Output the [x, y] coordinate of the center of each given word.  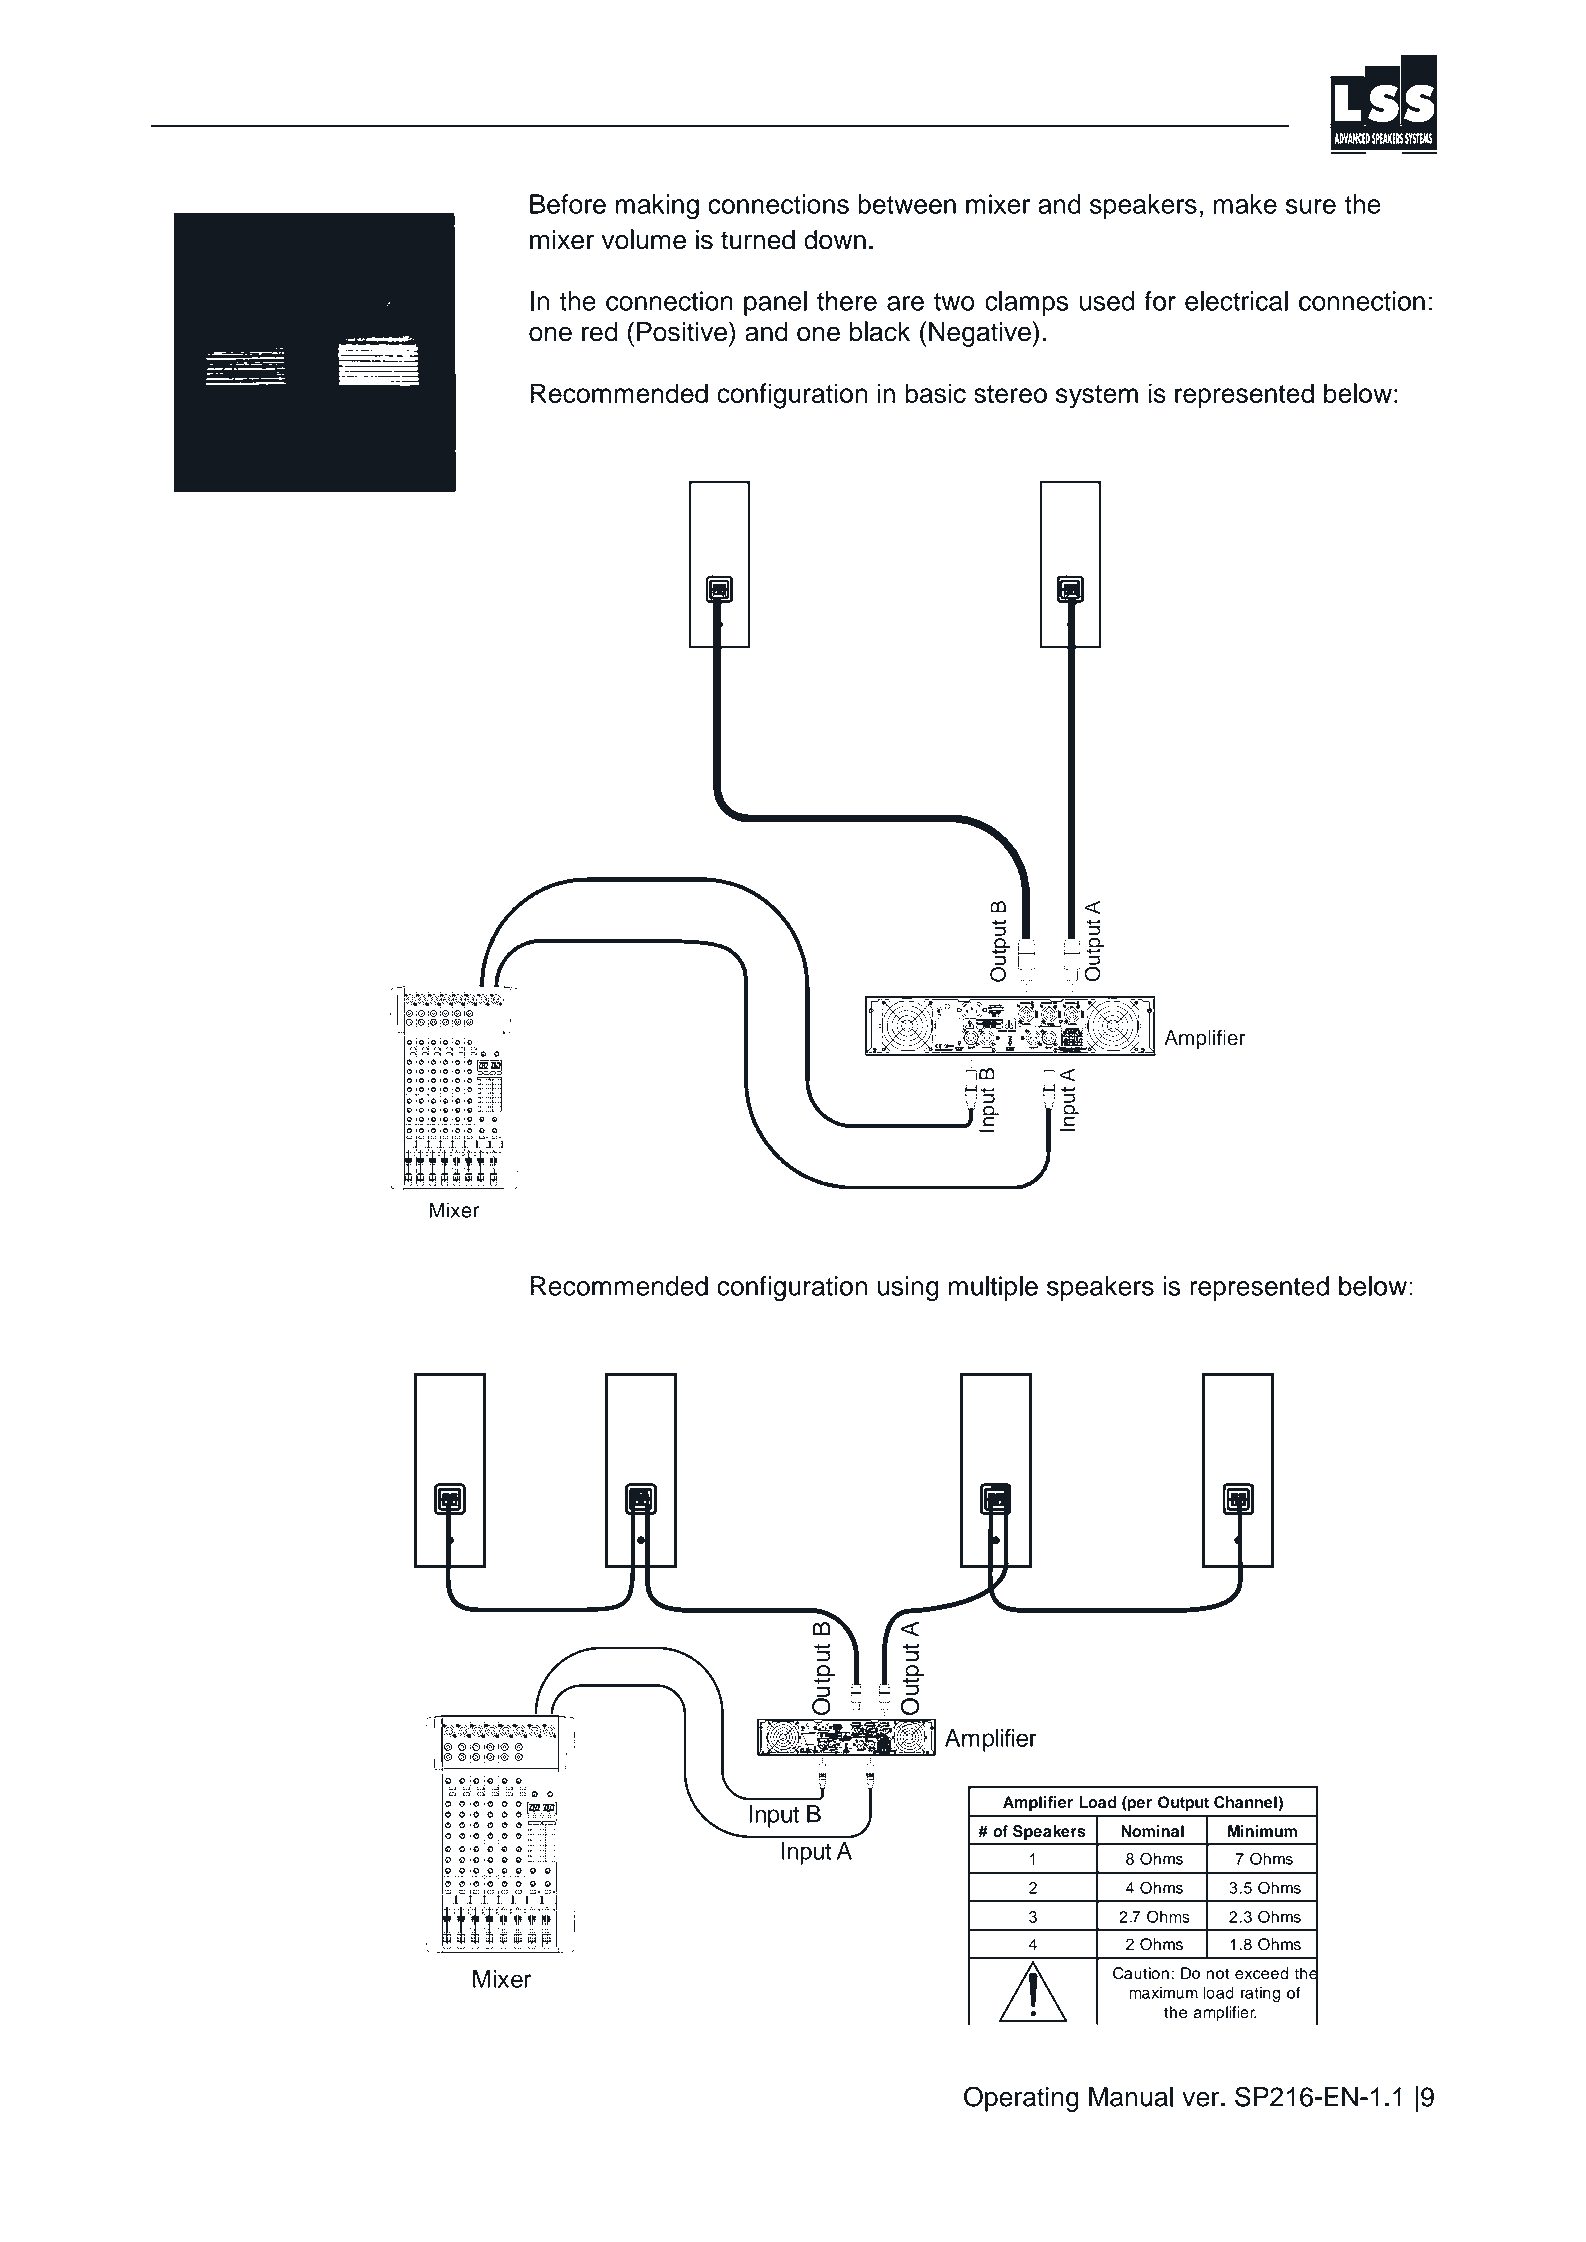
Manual [1131, 2097]
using [908, 1289]
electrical [1236, 301]
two [954, 302]
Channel [1246, 1803]
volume [643, 239]
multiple [993, 1288]
